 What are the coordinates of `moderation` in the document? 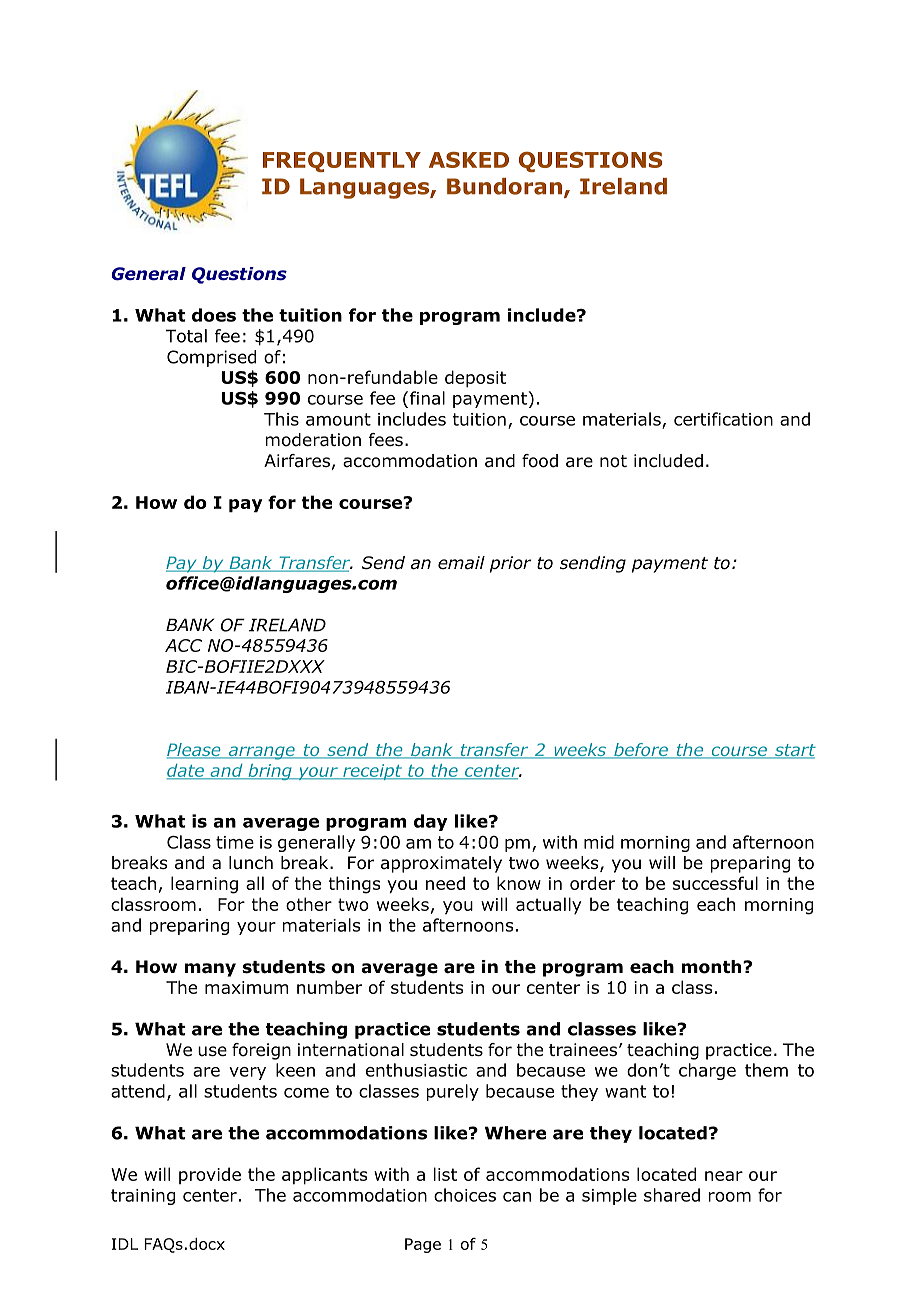 It's located at (313, 440).
